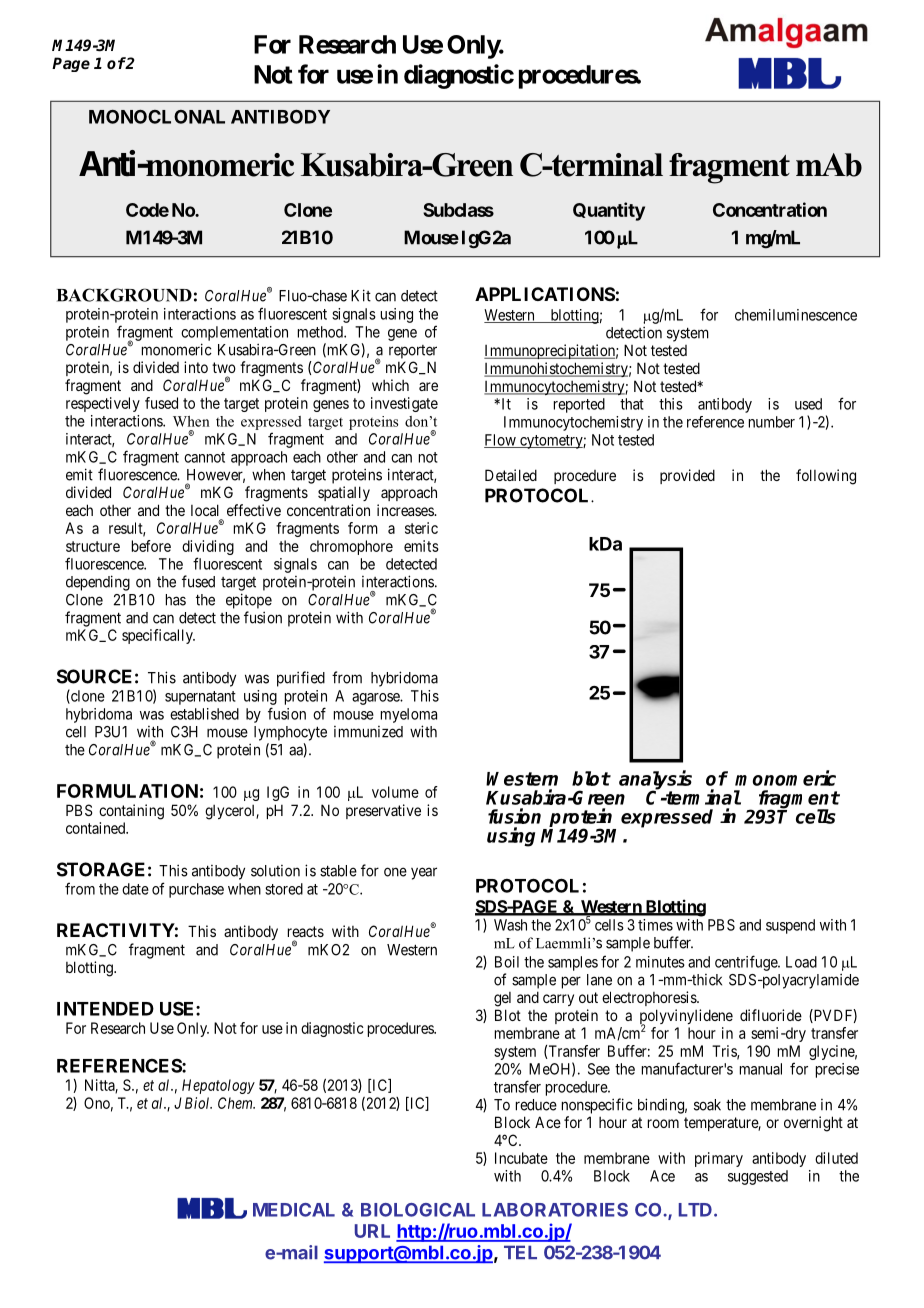 This page has width=924, height=1308. What do you see at coordinates (294, 1210) in the page?
I see `MEDICAL` at bounding box center [294, 1210].
